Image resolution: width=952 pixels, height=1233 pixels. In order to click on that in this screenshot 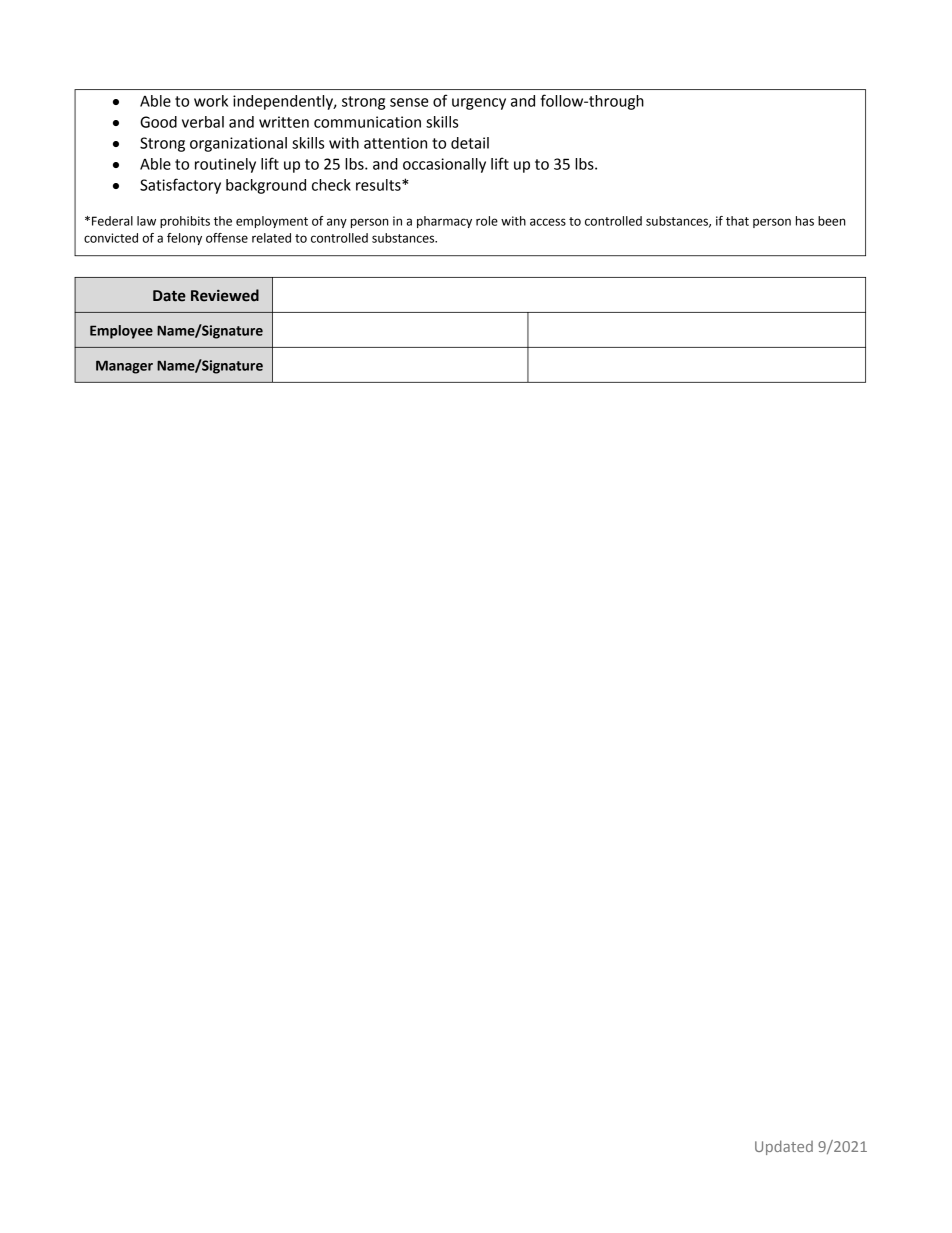, I will do `click(737, 221)`.
